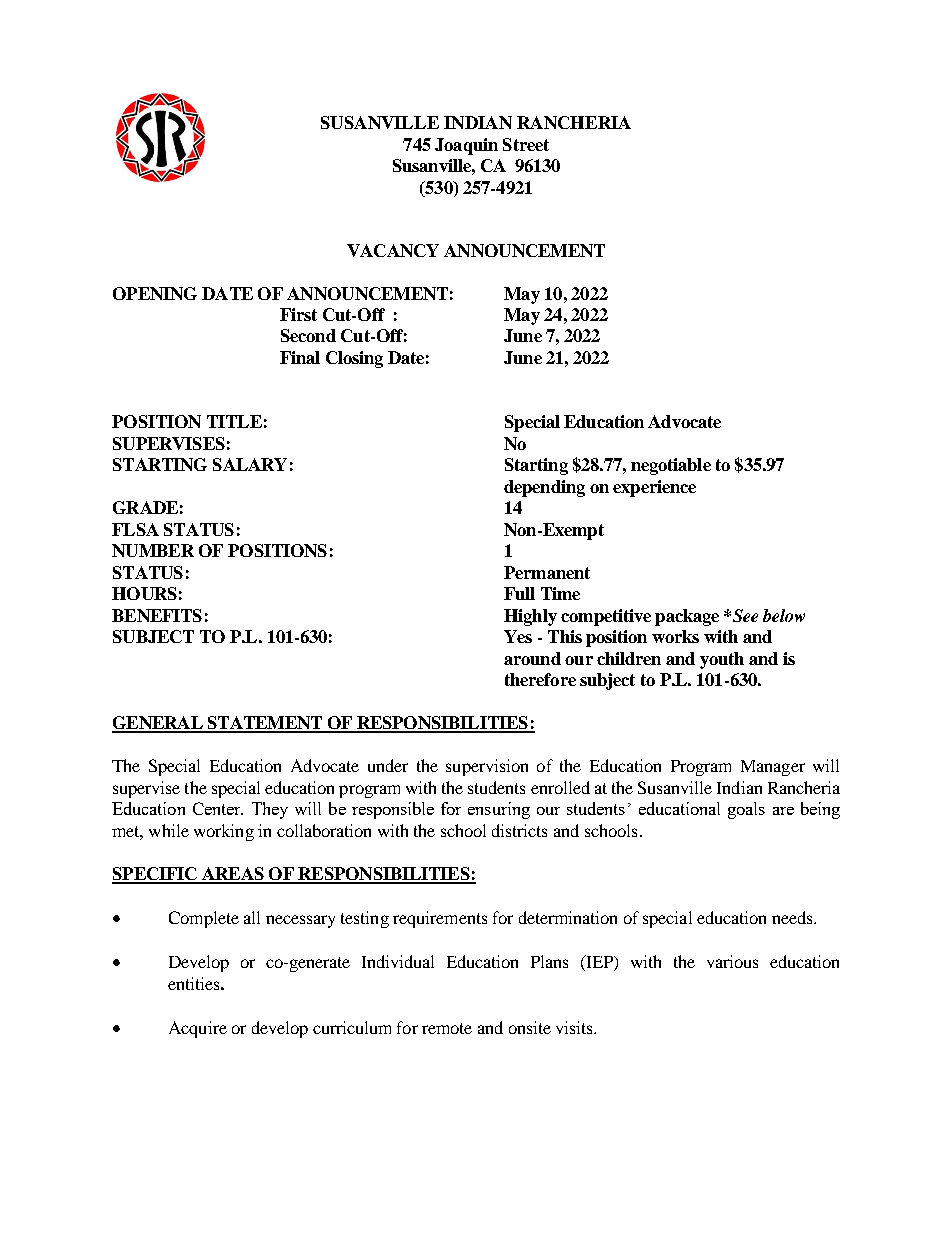  What do you see at coordinates (466, 146) in the image?
I see `Joaquin` at bounding box center [466, 146].
